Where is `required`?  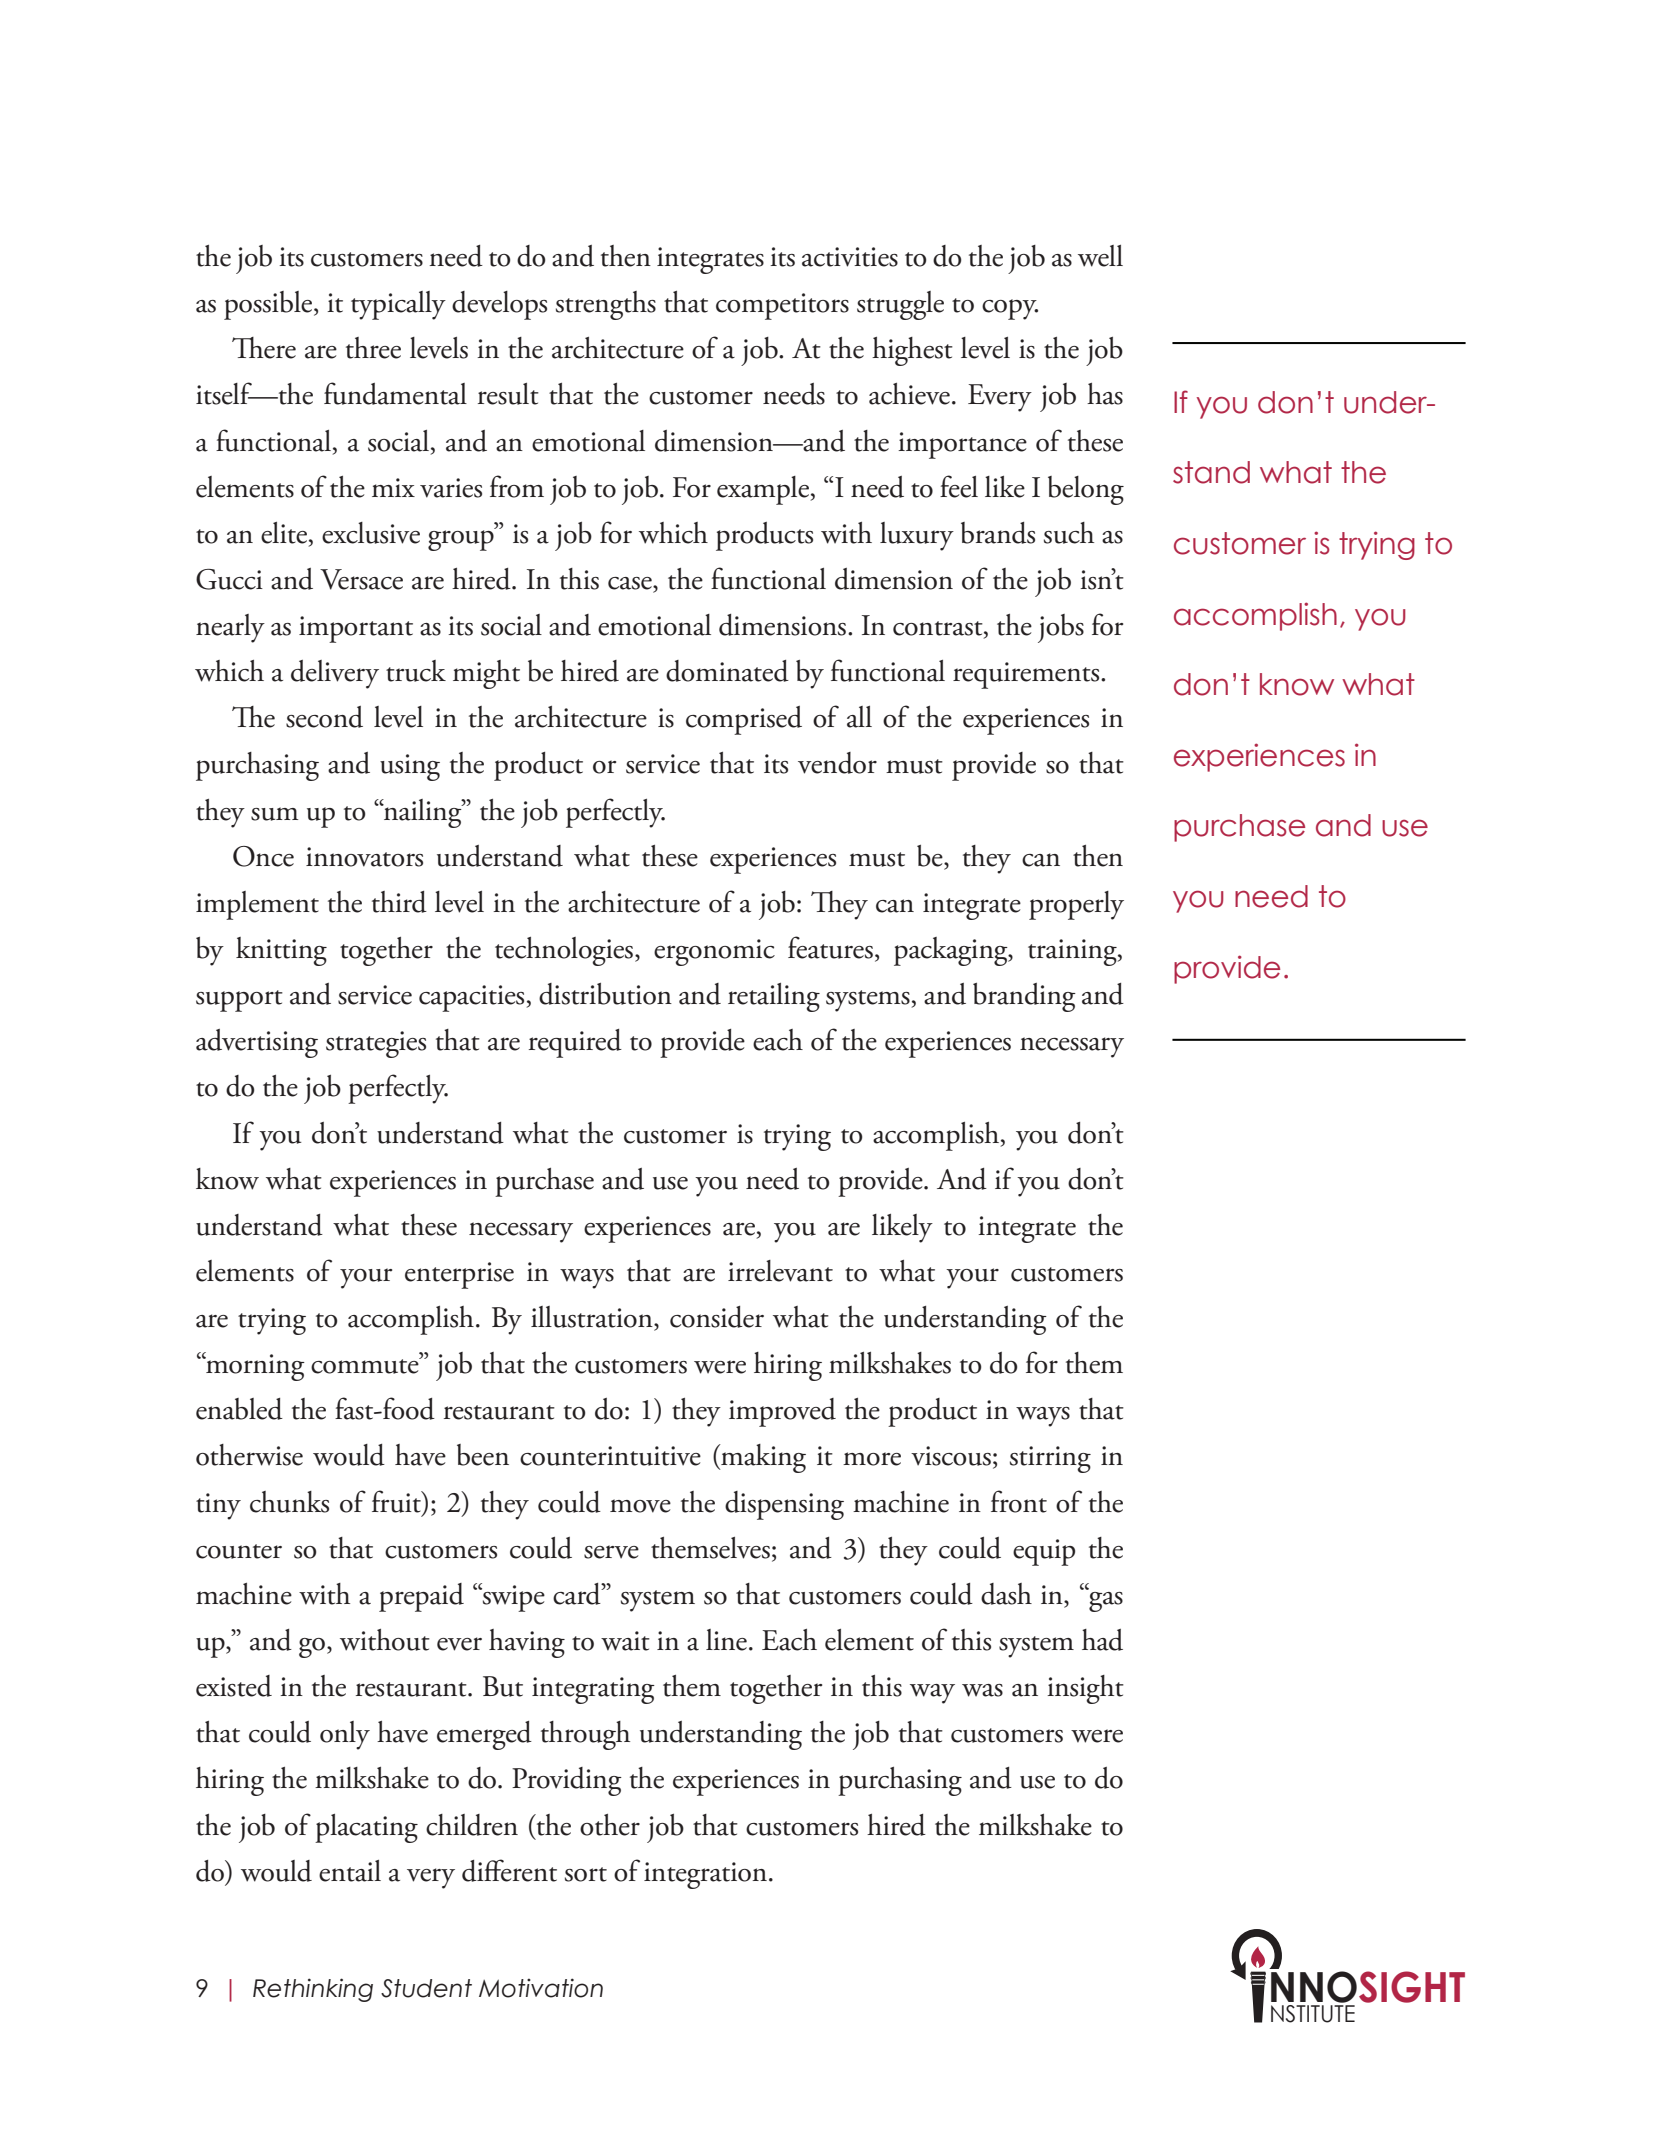 required is located at coordinates (575, 1043).
